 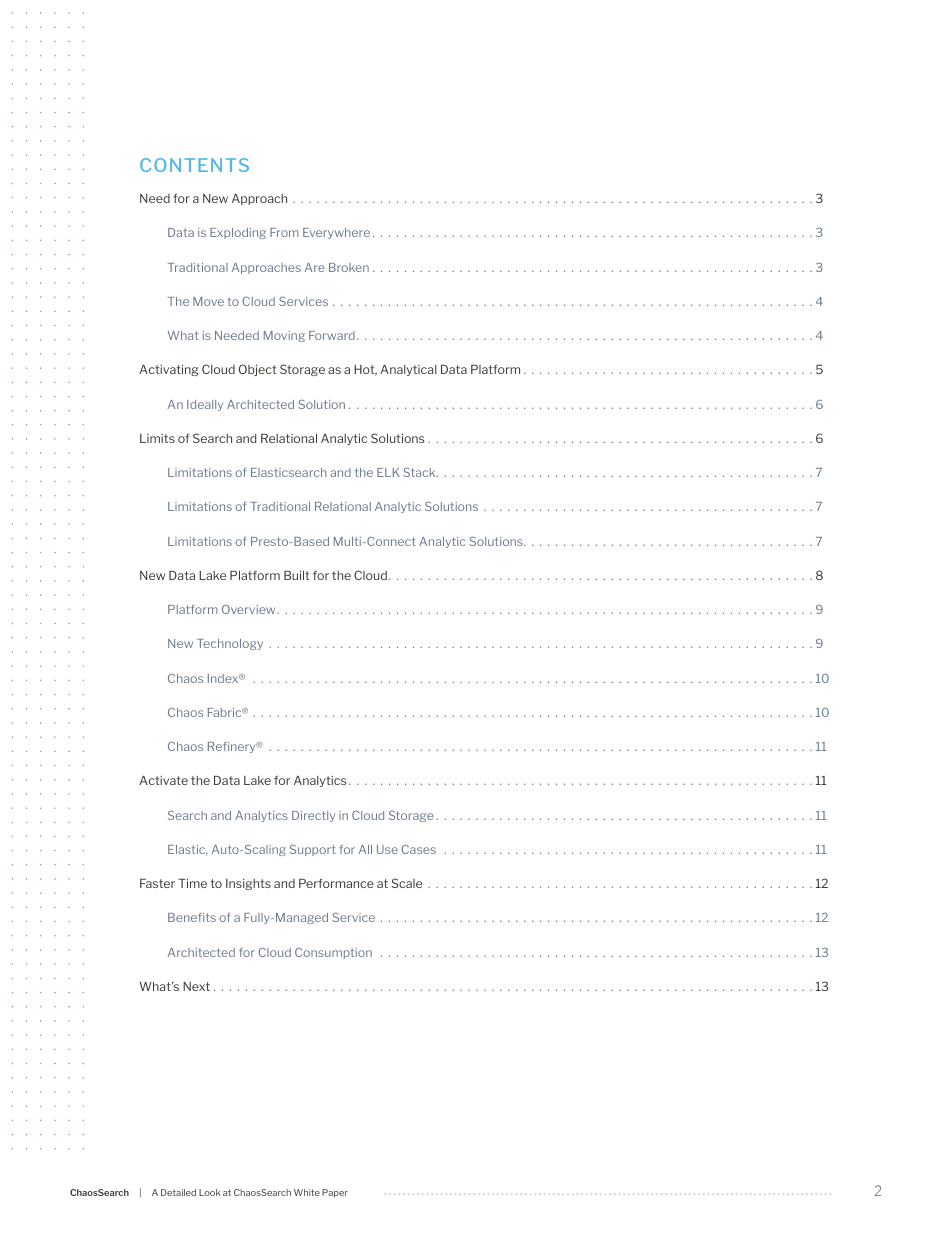 What do you see at coordinates (194, 165) in the page?
I see `CONTENTS` at bounding box center [194, 165].
